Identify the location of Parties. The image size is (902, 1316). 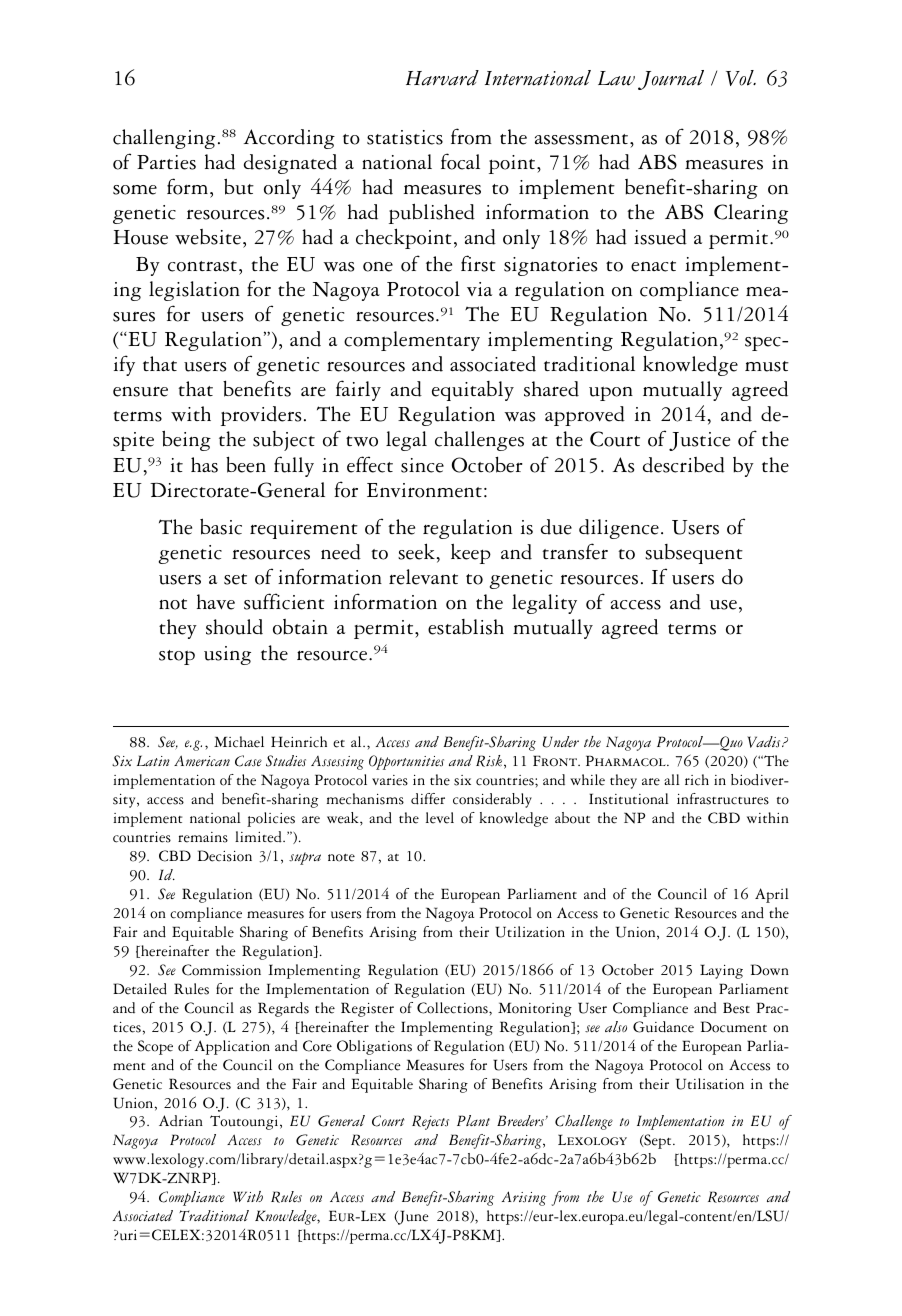
(166, 162).
